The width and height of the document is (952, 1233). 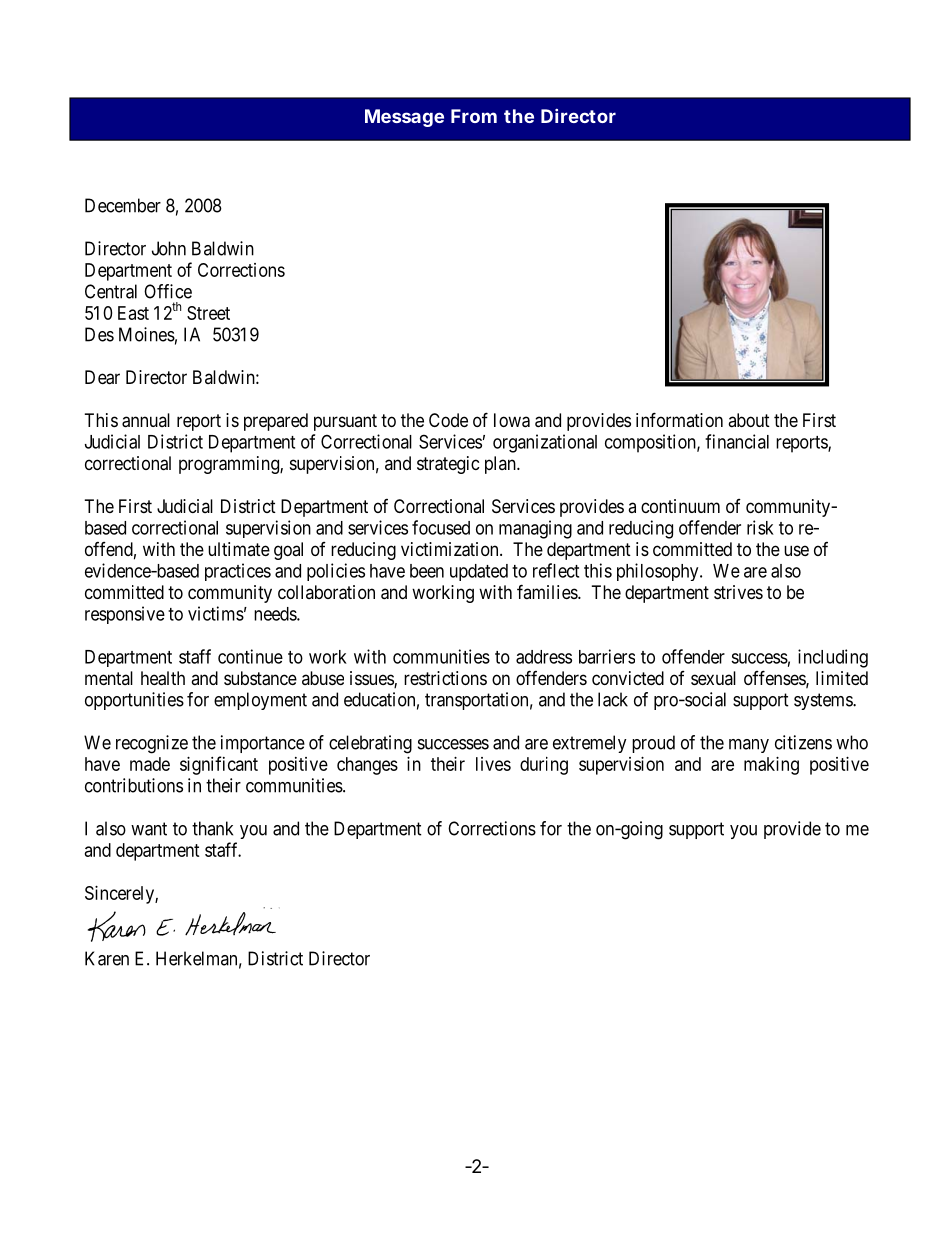 I want to click on victimization, so click(x=451, y=549).
